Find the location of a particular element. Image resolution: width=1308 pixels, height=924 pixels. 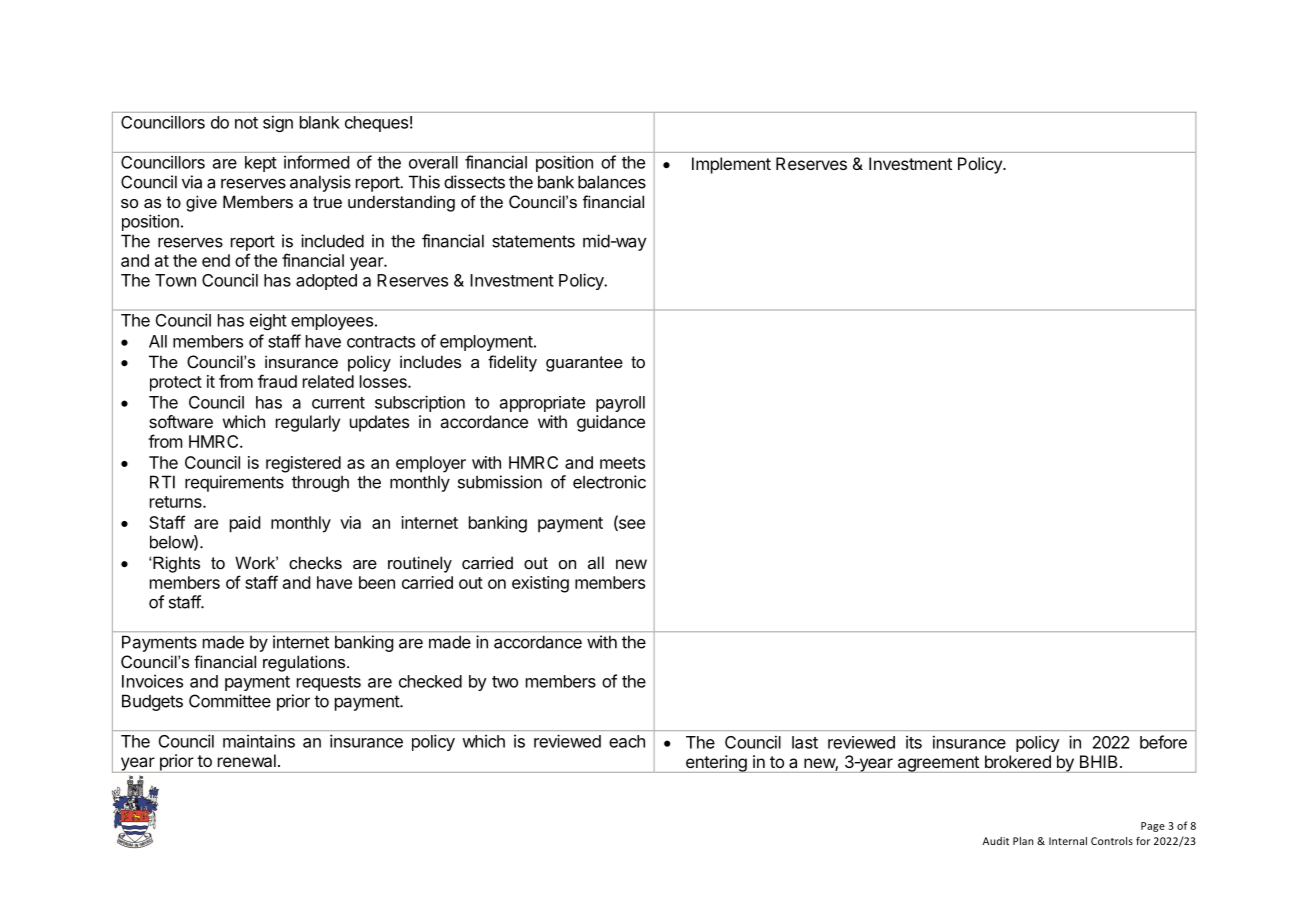

balances is located at coordinates (612, 182).
